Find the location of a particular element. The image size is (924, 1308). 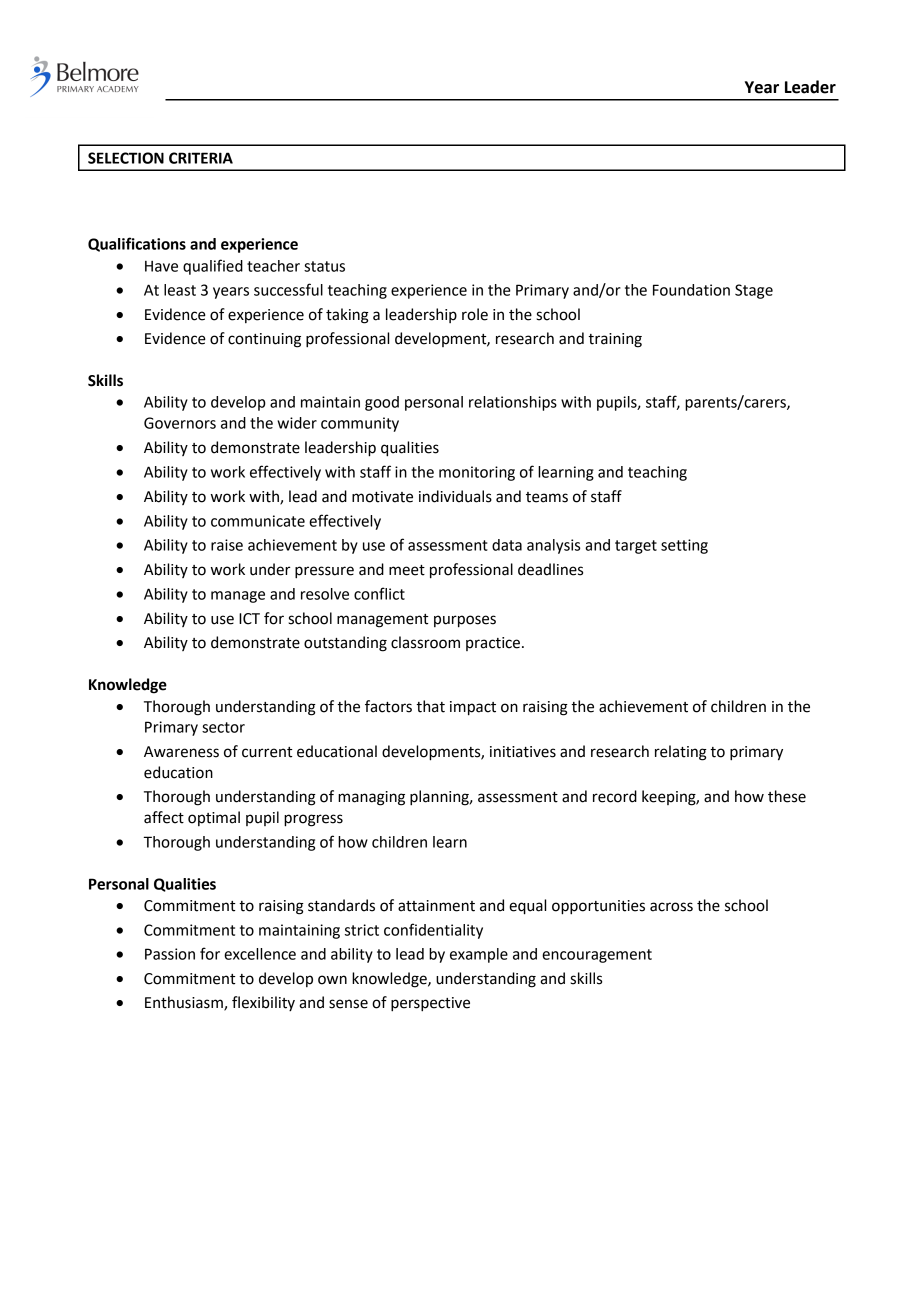

Governors is located at coordinates (180, 423).
